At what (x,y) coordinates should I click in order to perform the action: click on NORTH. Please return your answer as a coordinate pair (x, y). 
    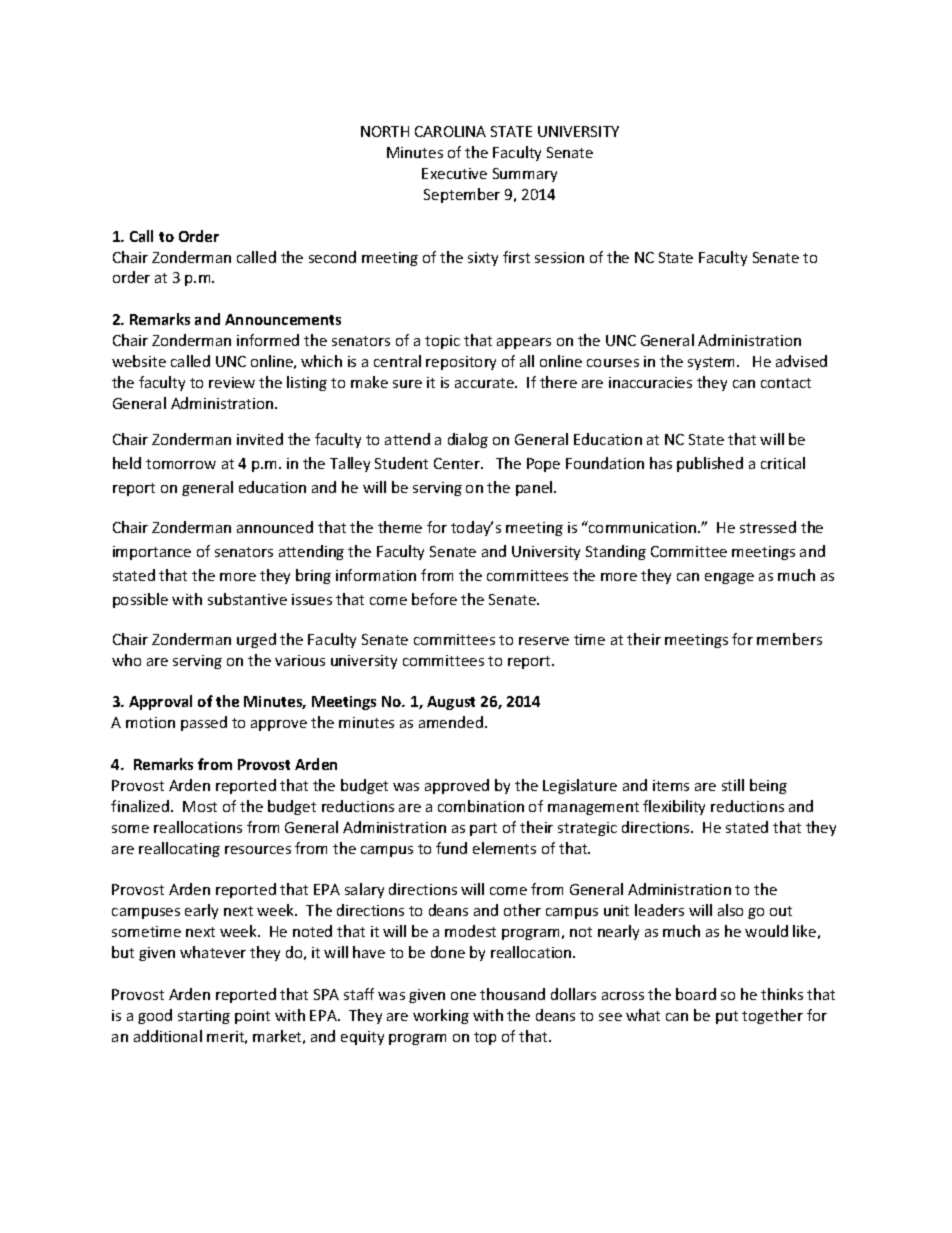
    Looking at the image, I should click on (385, 131).
